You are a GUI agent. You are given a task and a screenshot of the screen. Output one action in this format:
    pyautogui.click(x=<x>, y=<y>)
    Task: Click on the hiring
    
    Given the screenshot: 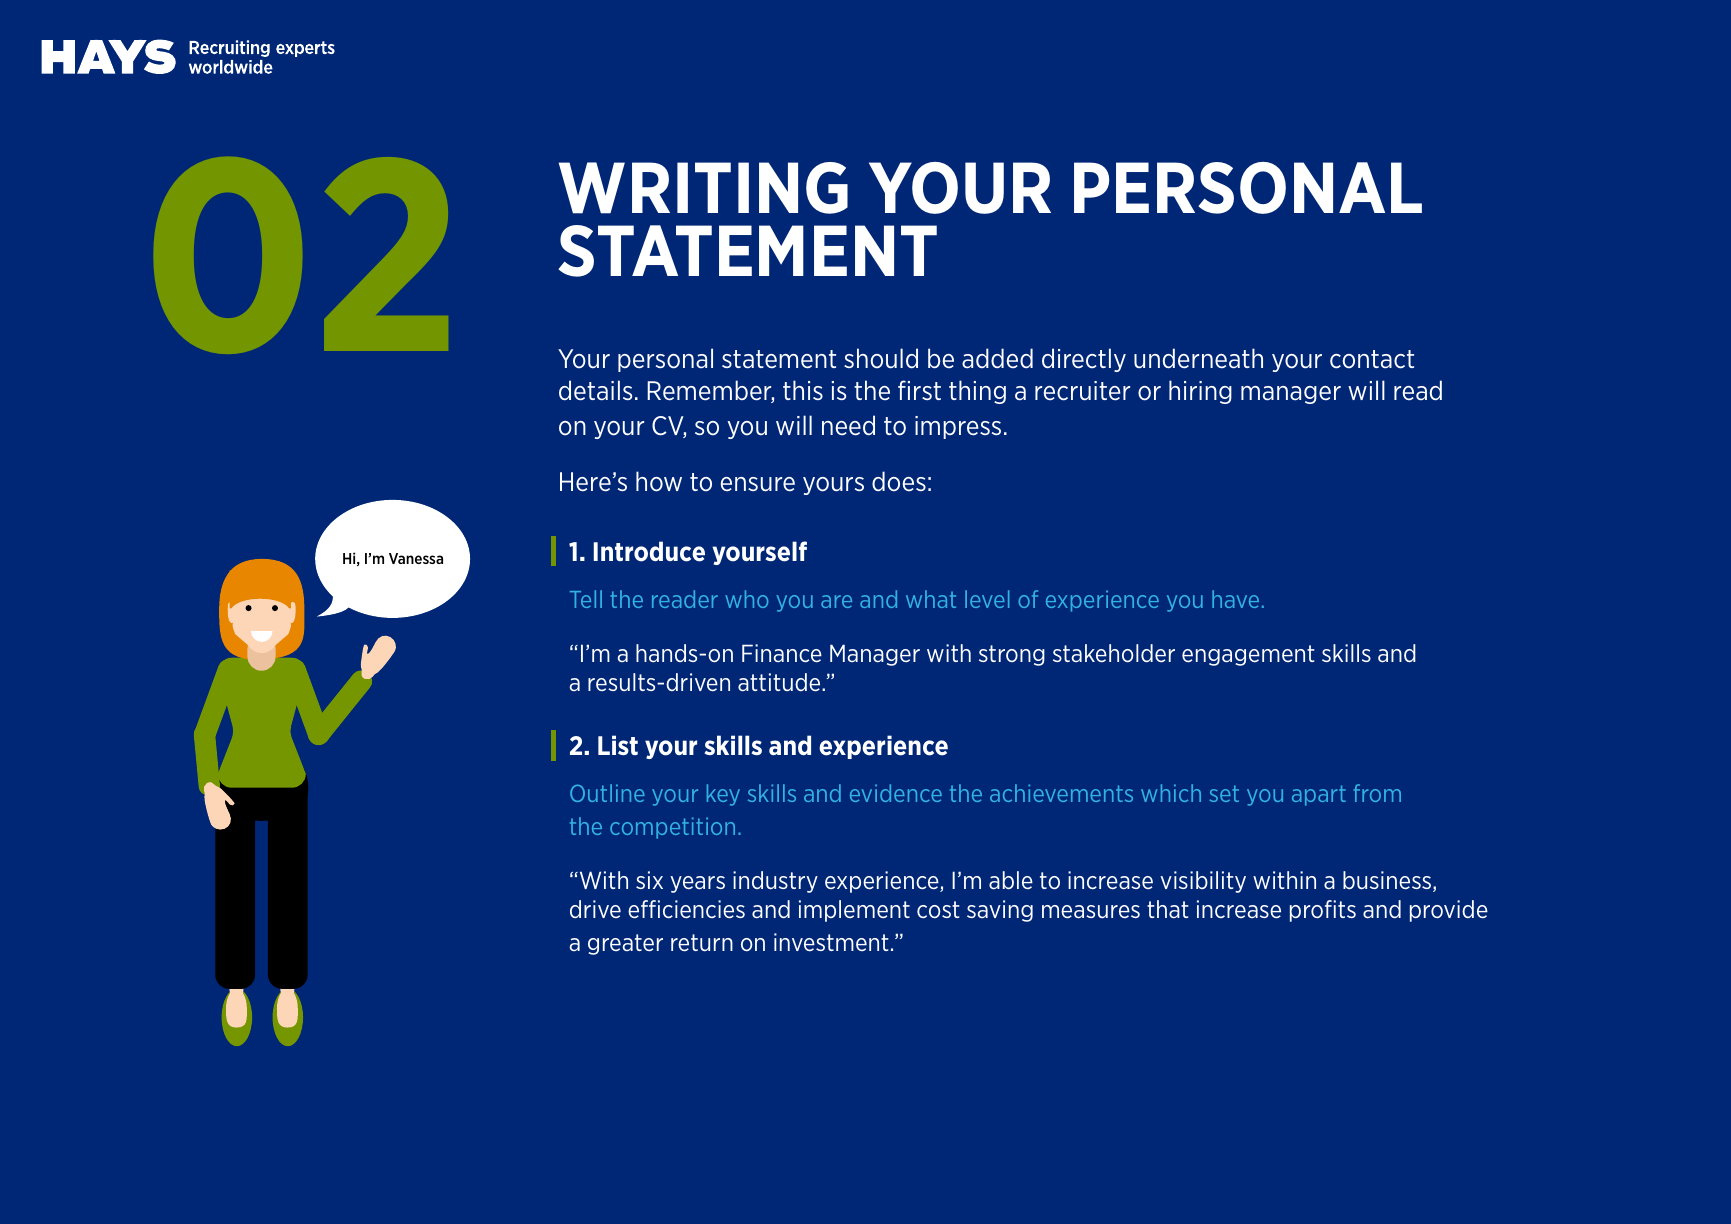 What is the action you would take?
    pyautogui.click(x=1200, y=392)
